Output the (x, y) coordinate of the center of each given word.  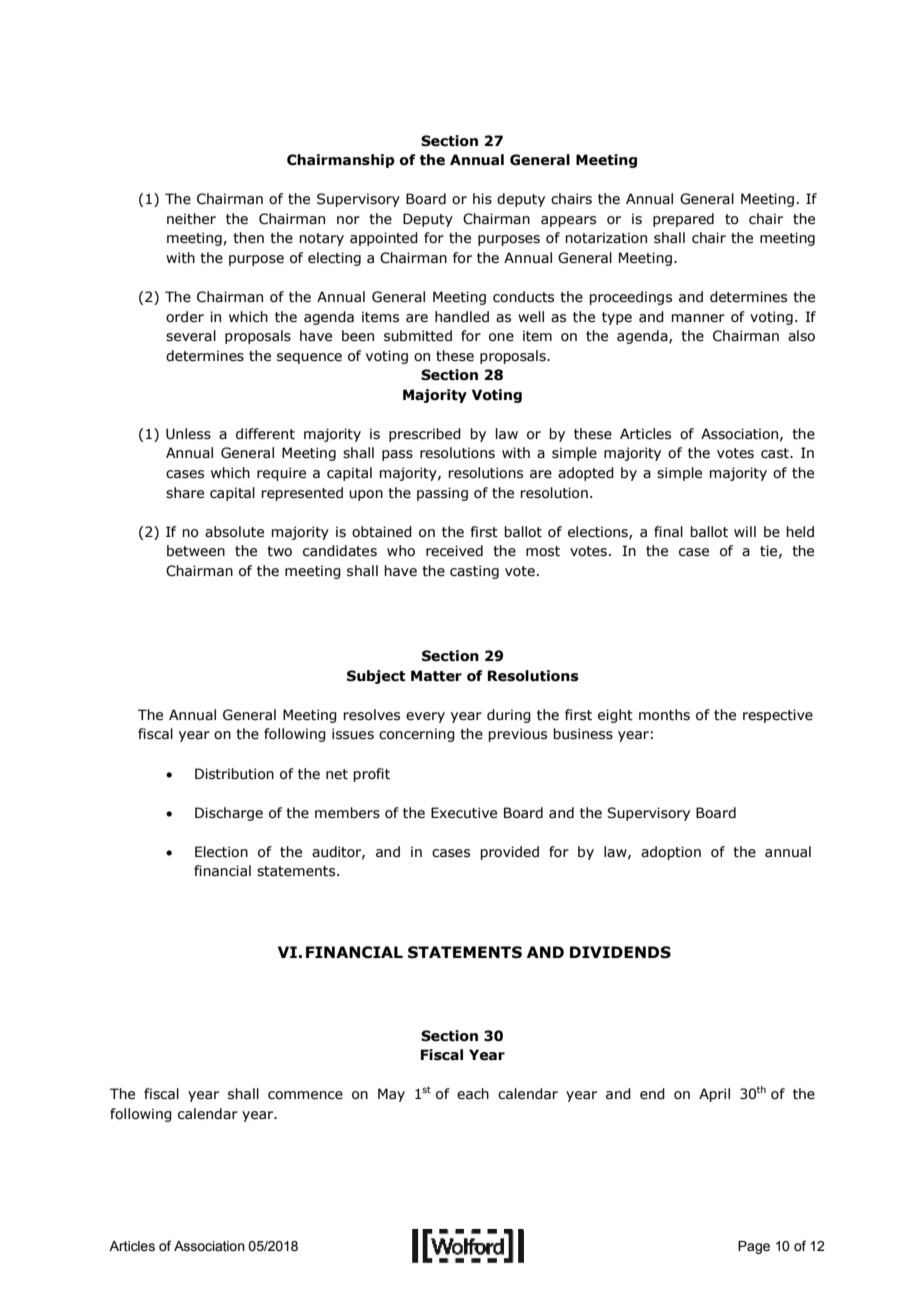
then (248, 238)
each (473, 1094)
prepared (683, 220)
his (482, 199)
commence (305, 1095)
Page (754, 1247)
